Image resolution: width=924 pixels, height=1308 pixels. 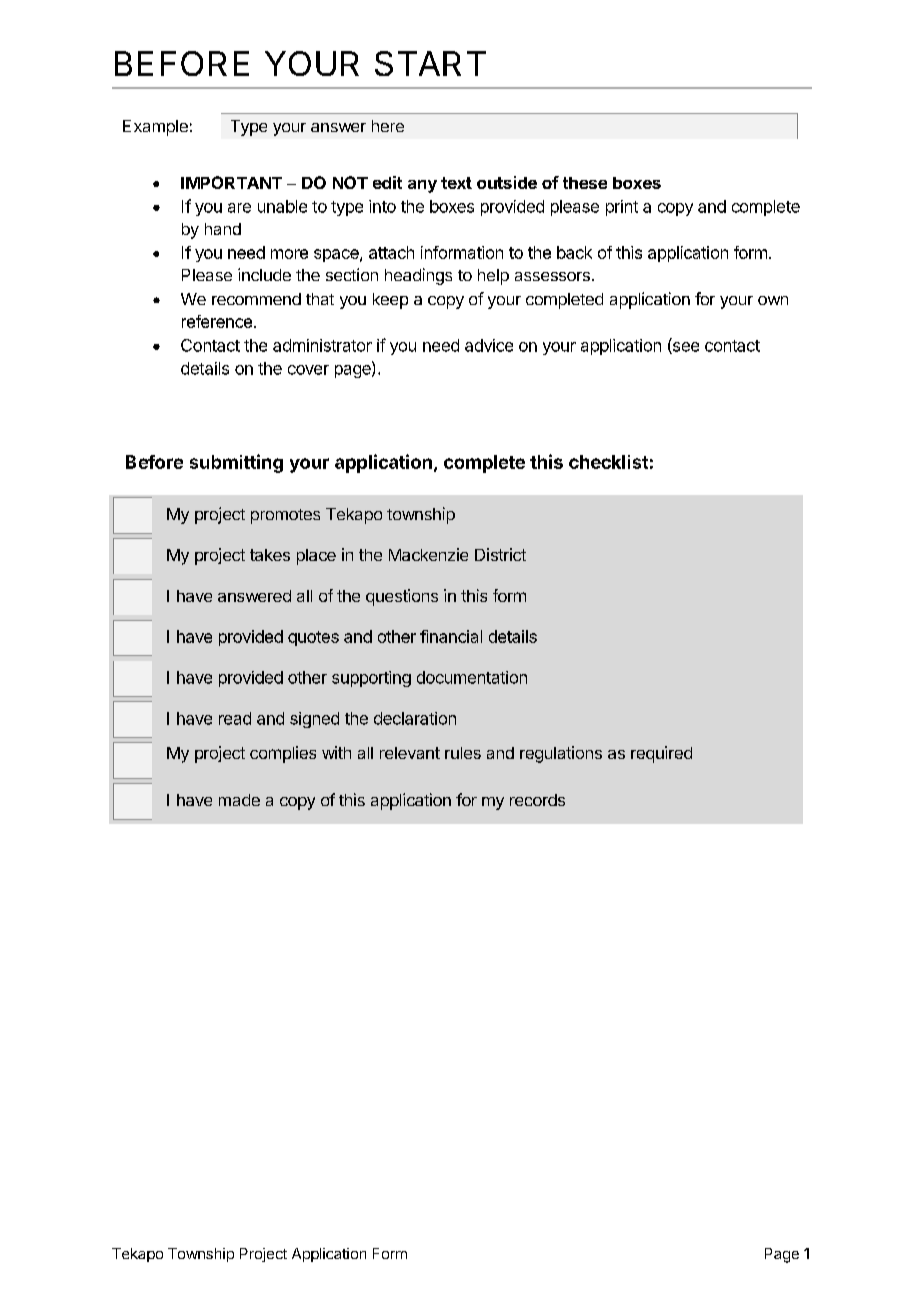 I want to click on assessors, so click(x=552, y=276).
